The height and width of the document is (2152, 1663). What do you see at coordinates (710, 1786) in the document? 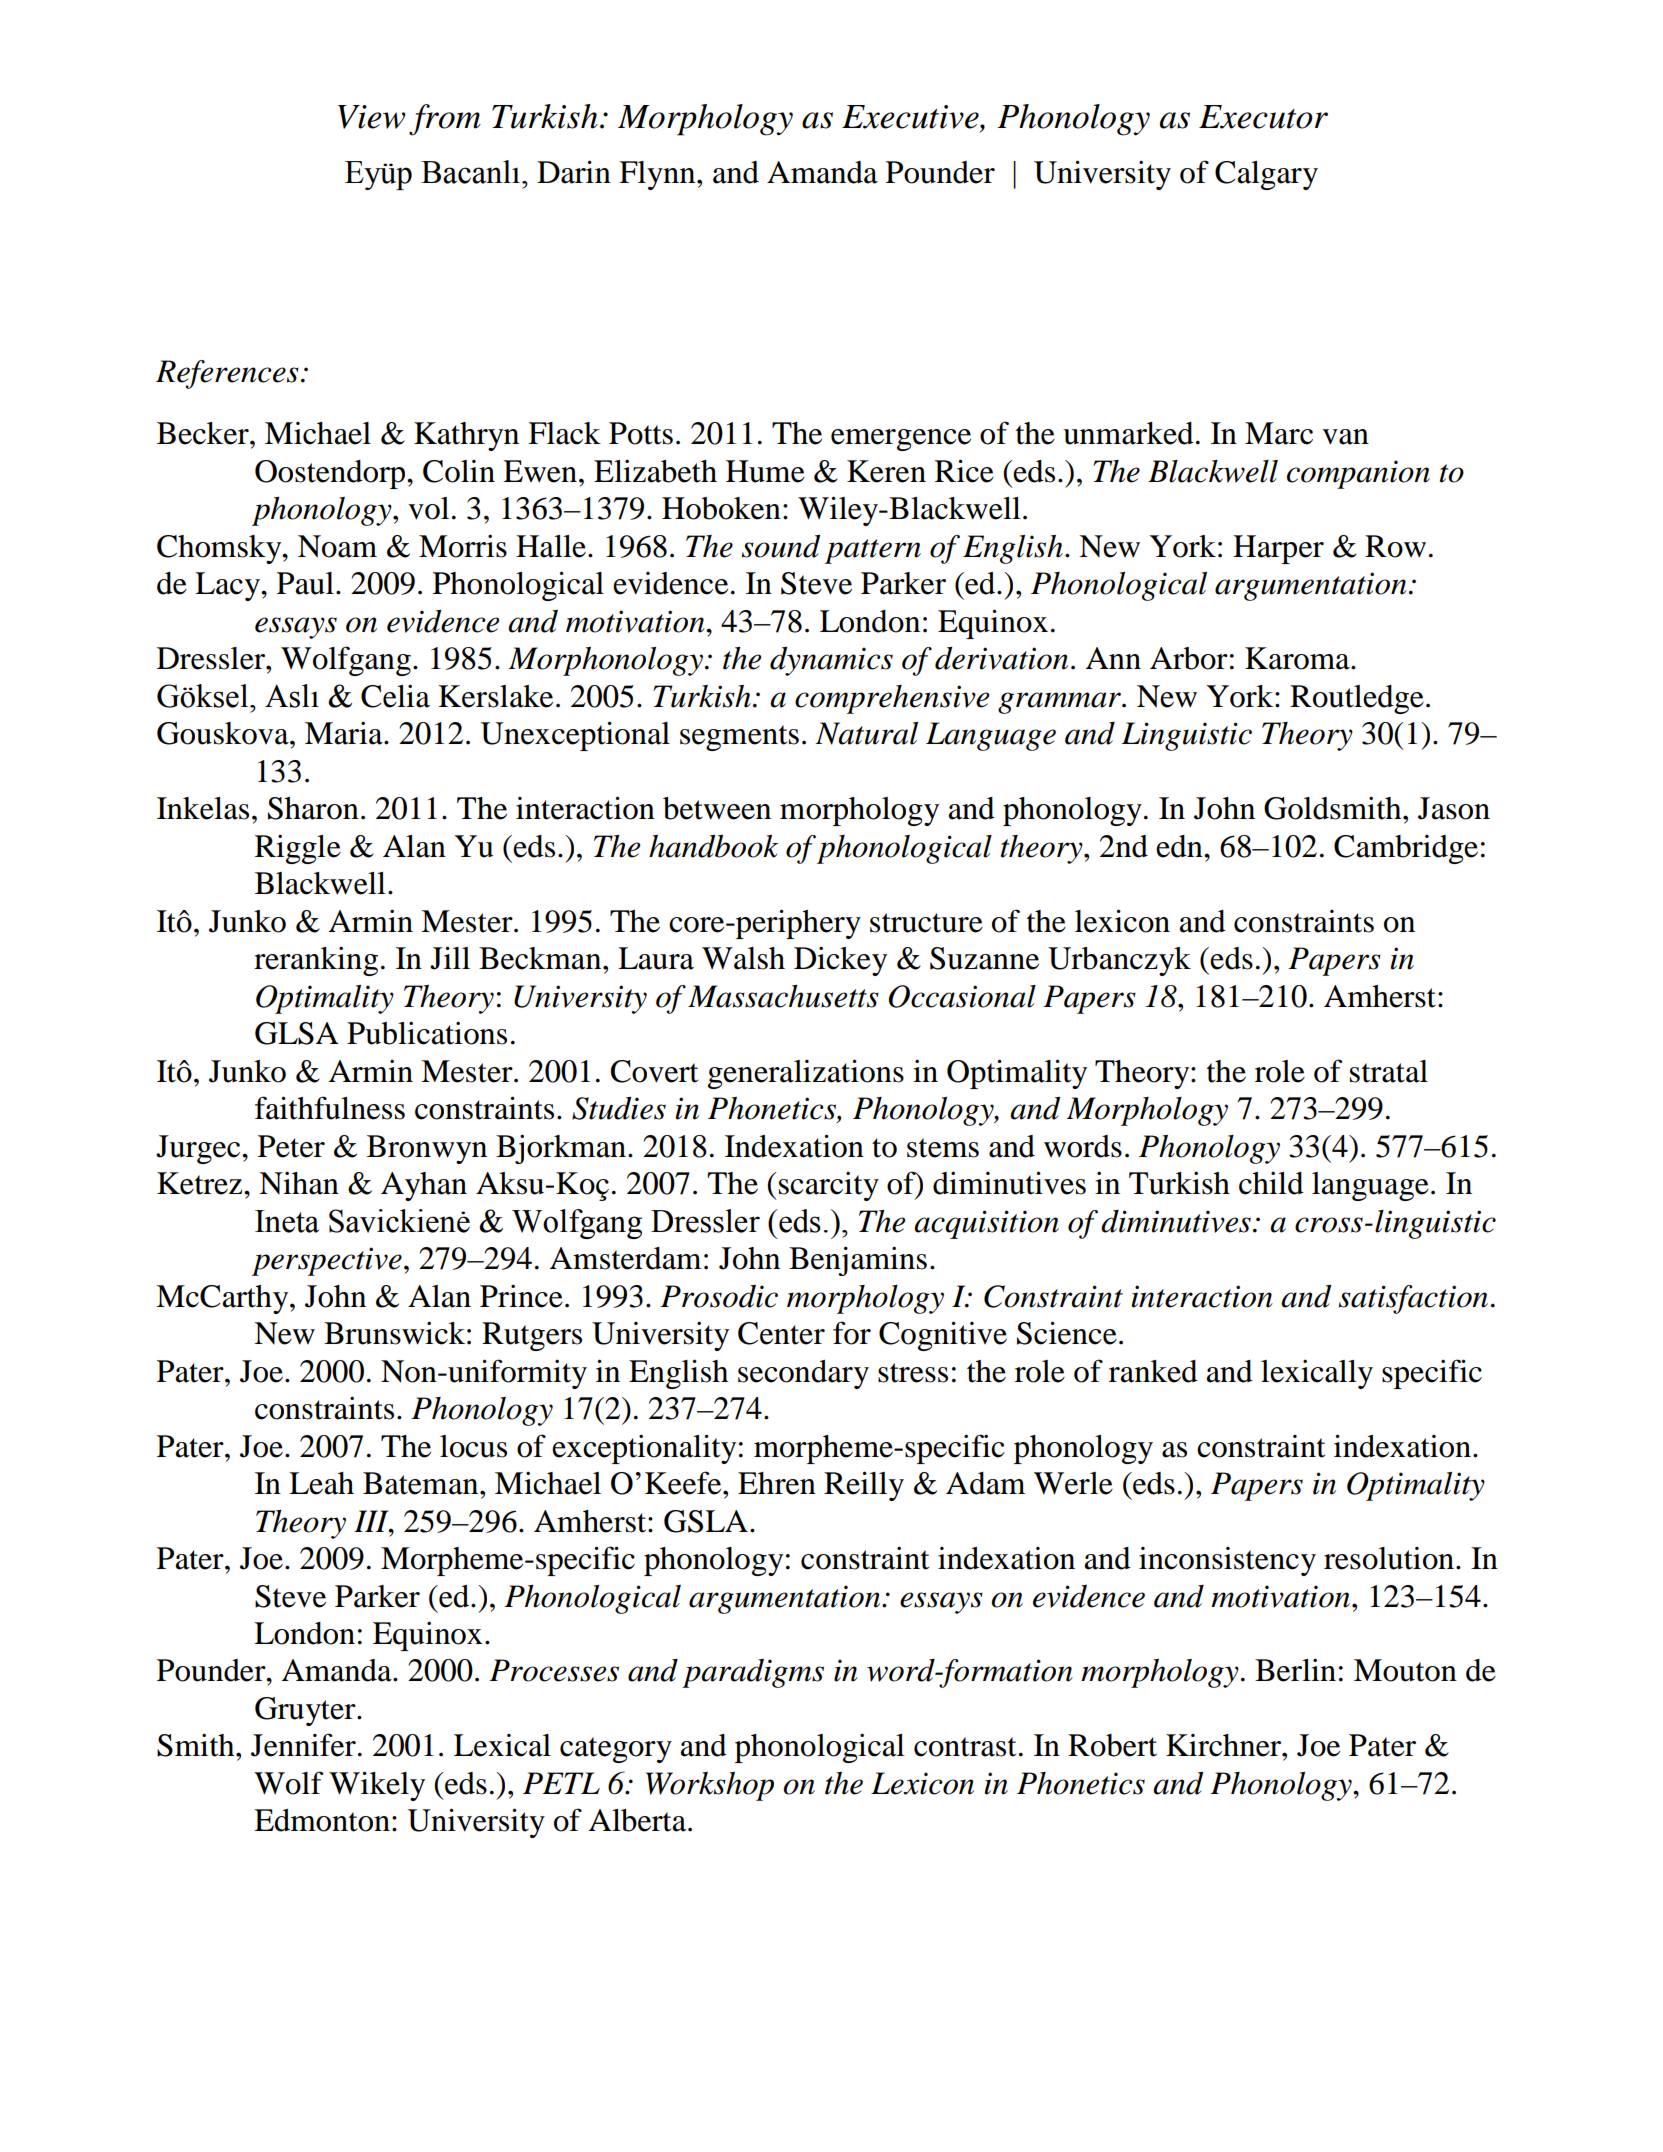
I see `Workshop` at bounding box center [710, 1786].
